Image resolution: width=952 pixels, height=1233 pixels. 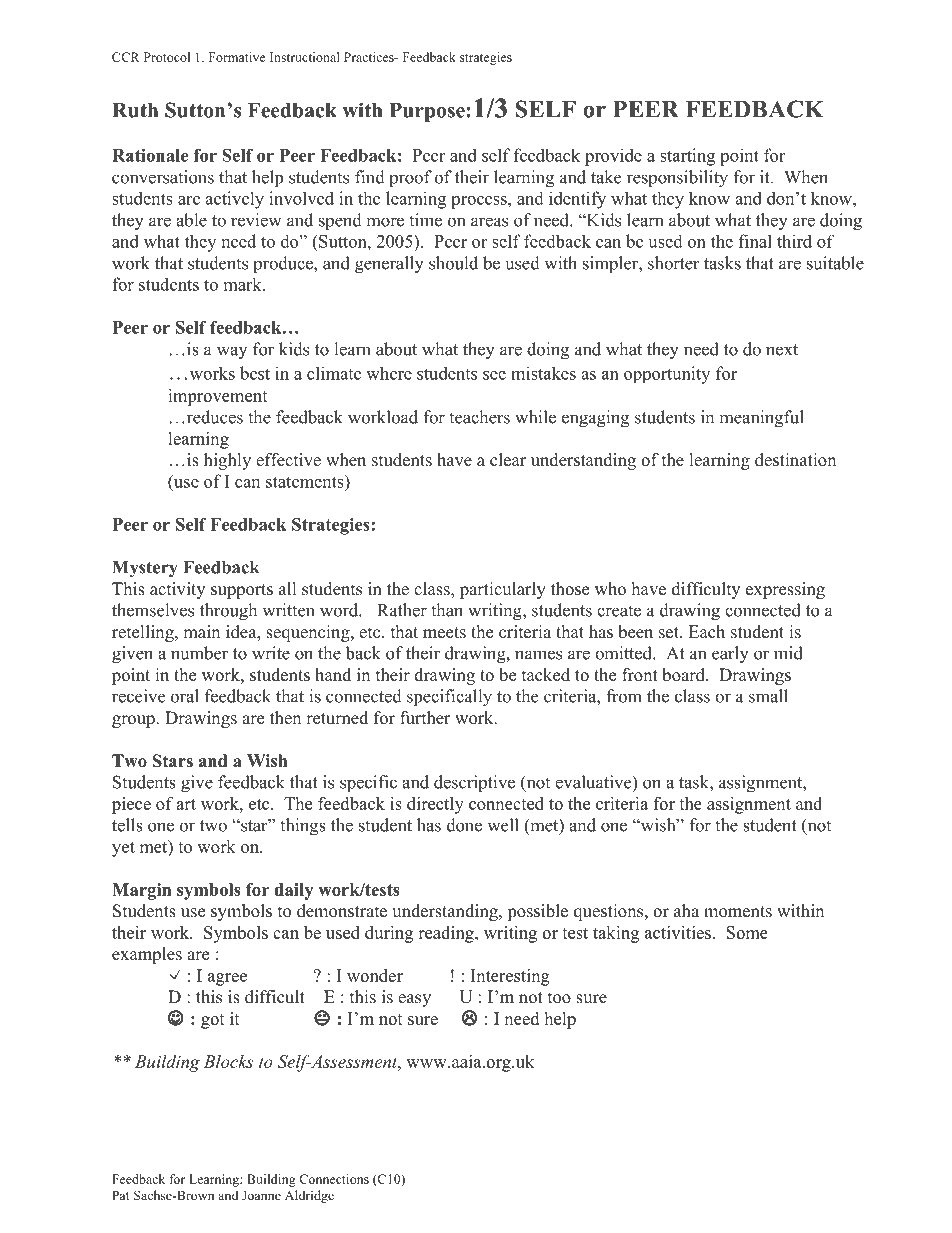 What do you see at coordinates (594, 783) in the document?
I see `evaluative` at bounding box center [594, 783].
